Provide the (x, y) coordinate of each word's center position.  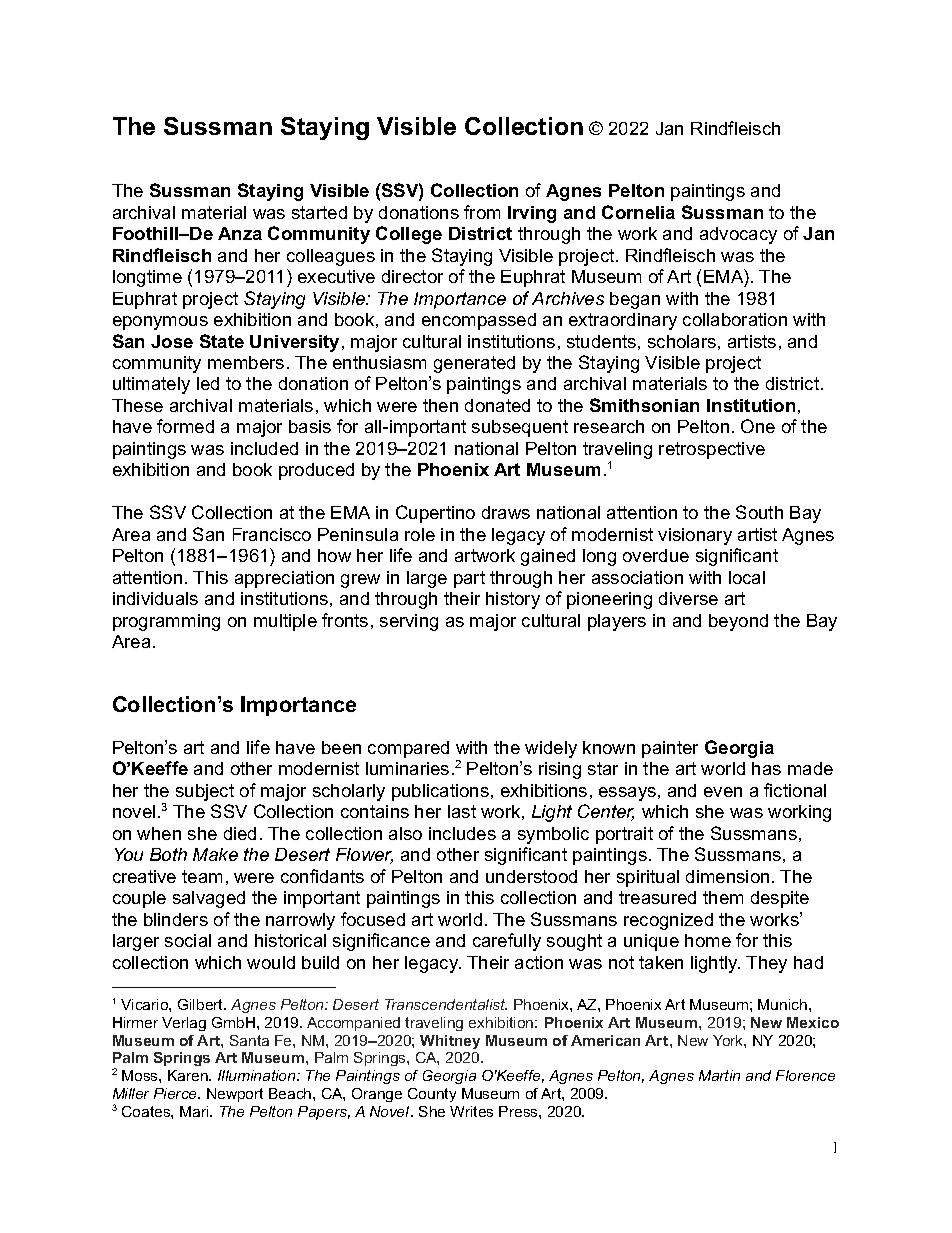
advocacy (738, 235)
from (482, 212)
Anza (240, 233)
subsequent (520, 428)
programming (166, 622)
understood (531, 876)
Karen (189, 1075)
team (202, 876)
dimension (727, 876)
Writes (471, 1111)
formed (185, 426)
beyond (738, 622)
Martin (719, 1075)
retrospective (712, 450)
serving (409, 622)
